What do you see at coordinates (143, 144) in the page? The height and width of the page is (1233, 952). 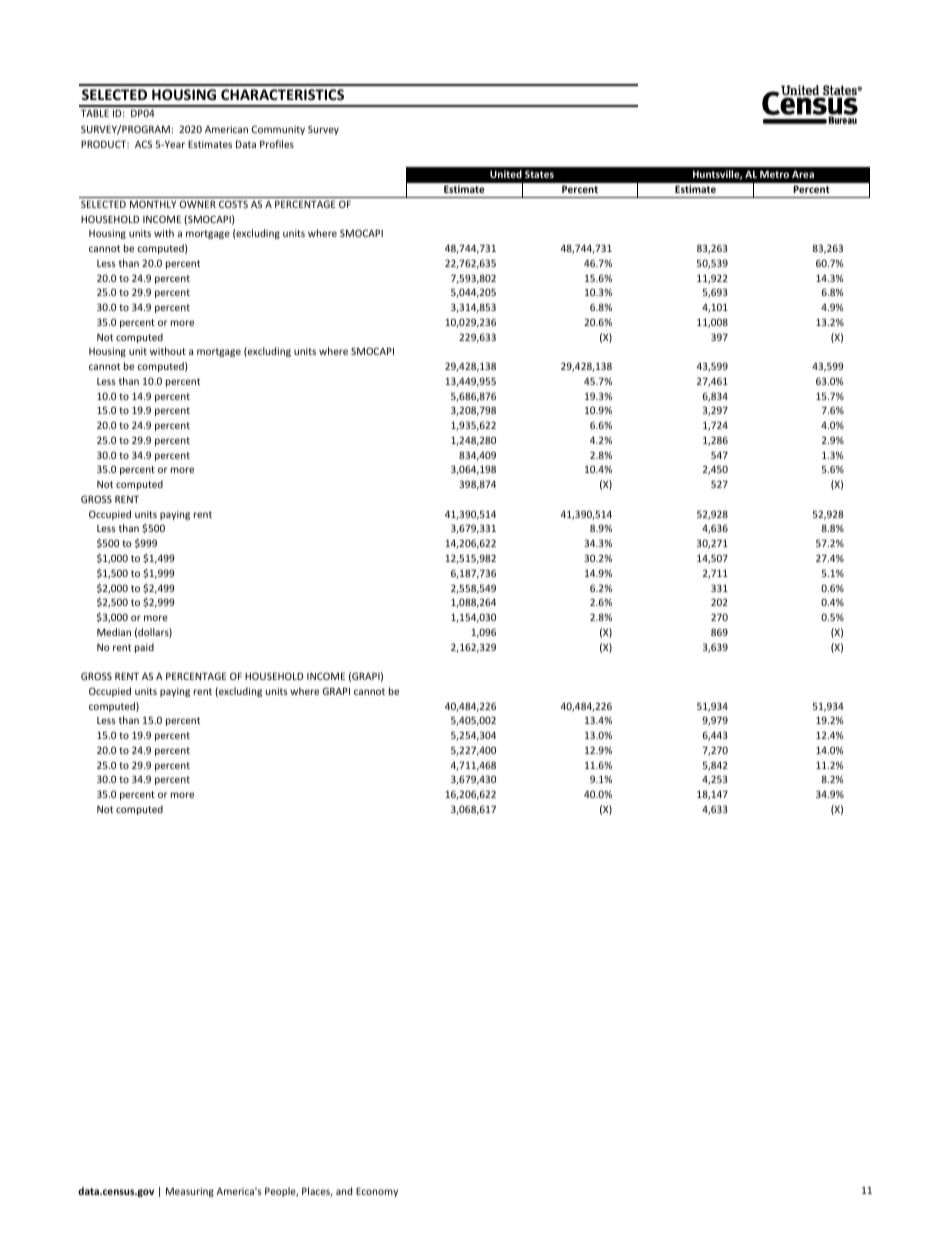 I see `ACS` at bounding box center [143, 144].
